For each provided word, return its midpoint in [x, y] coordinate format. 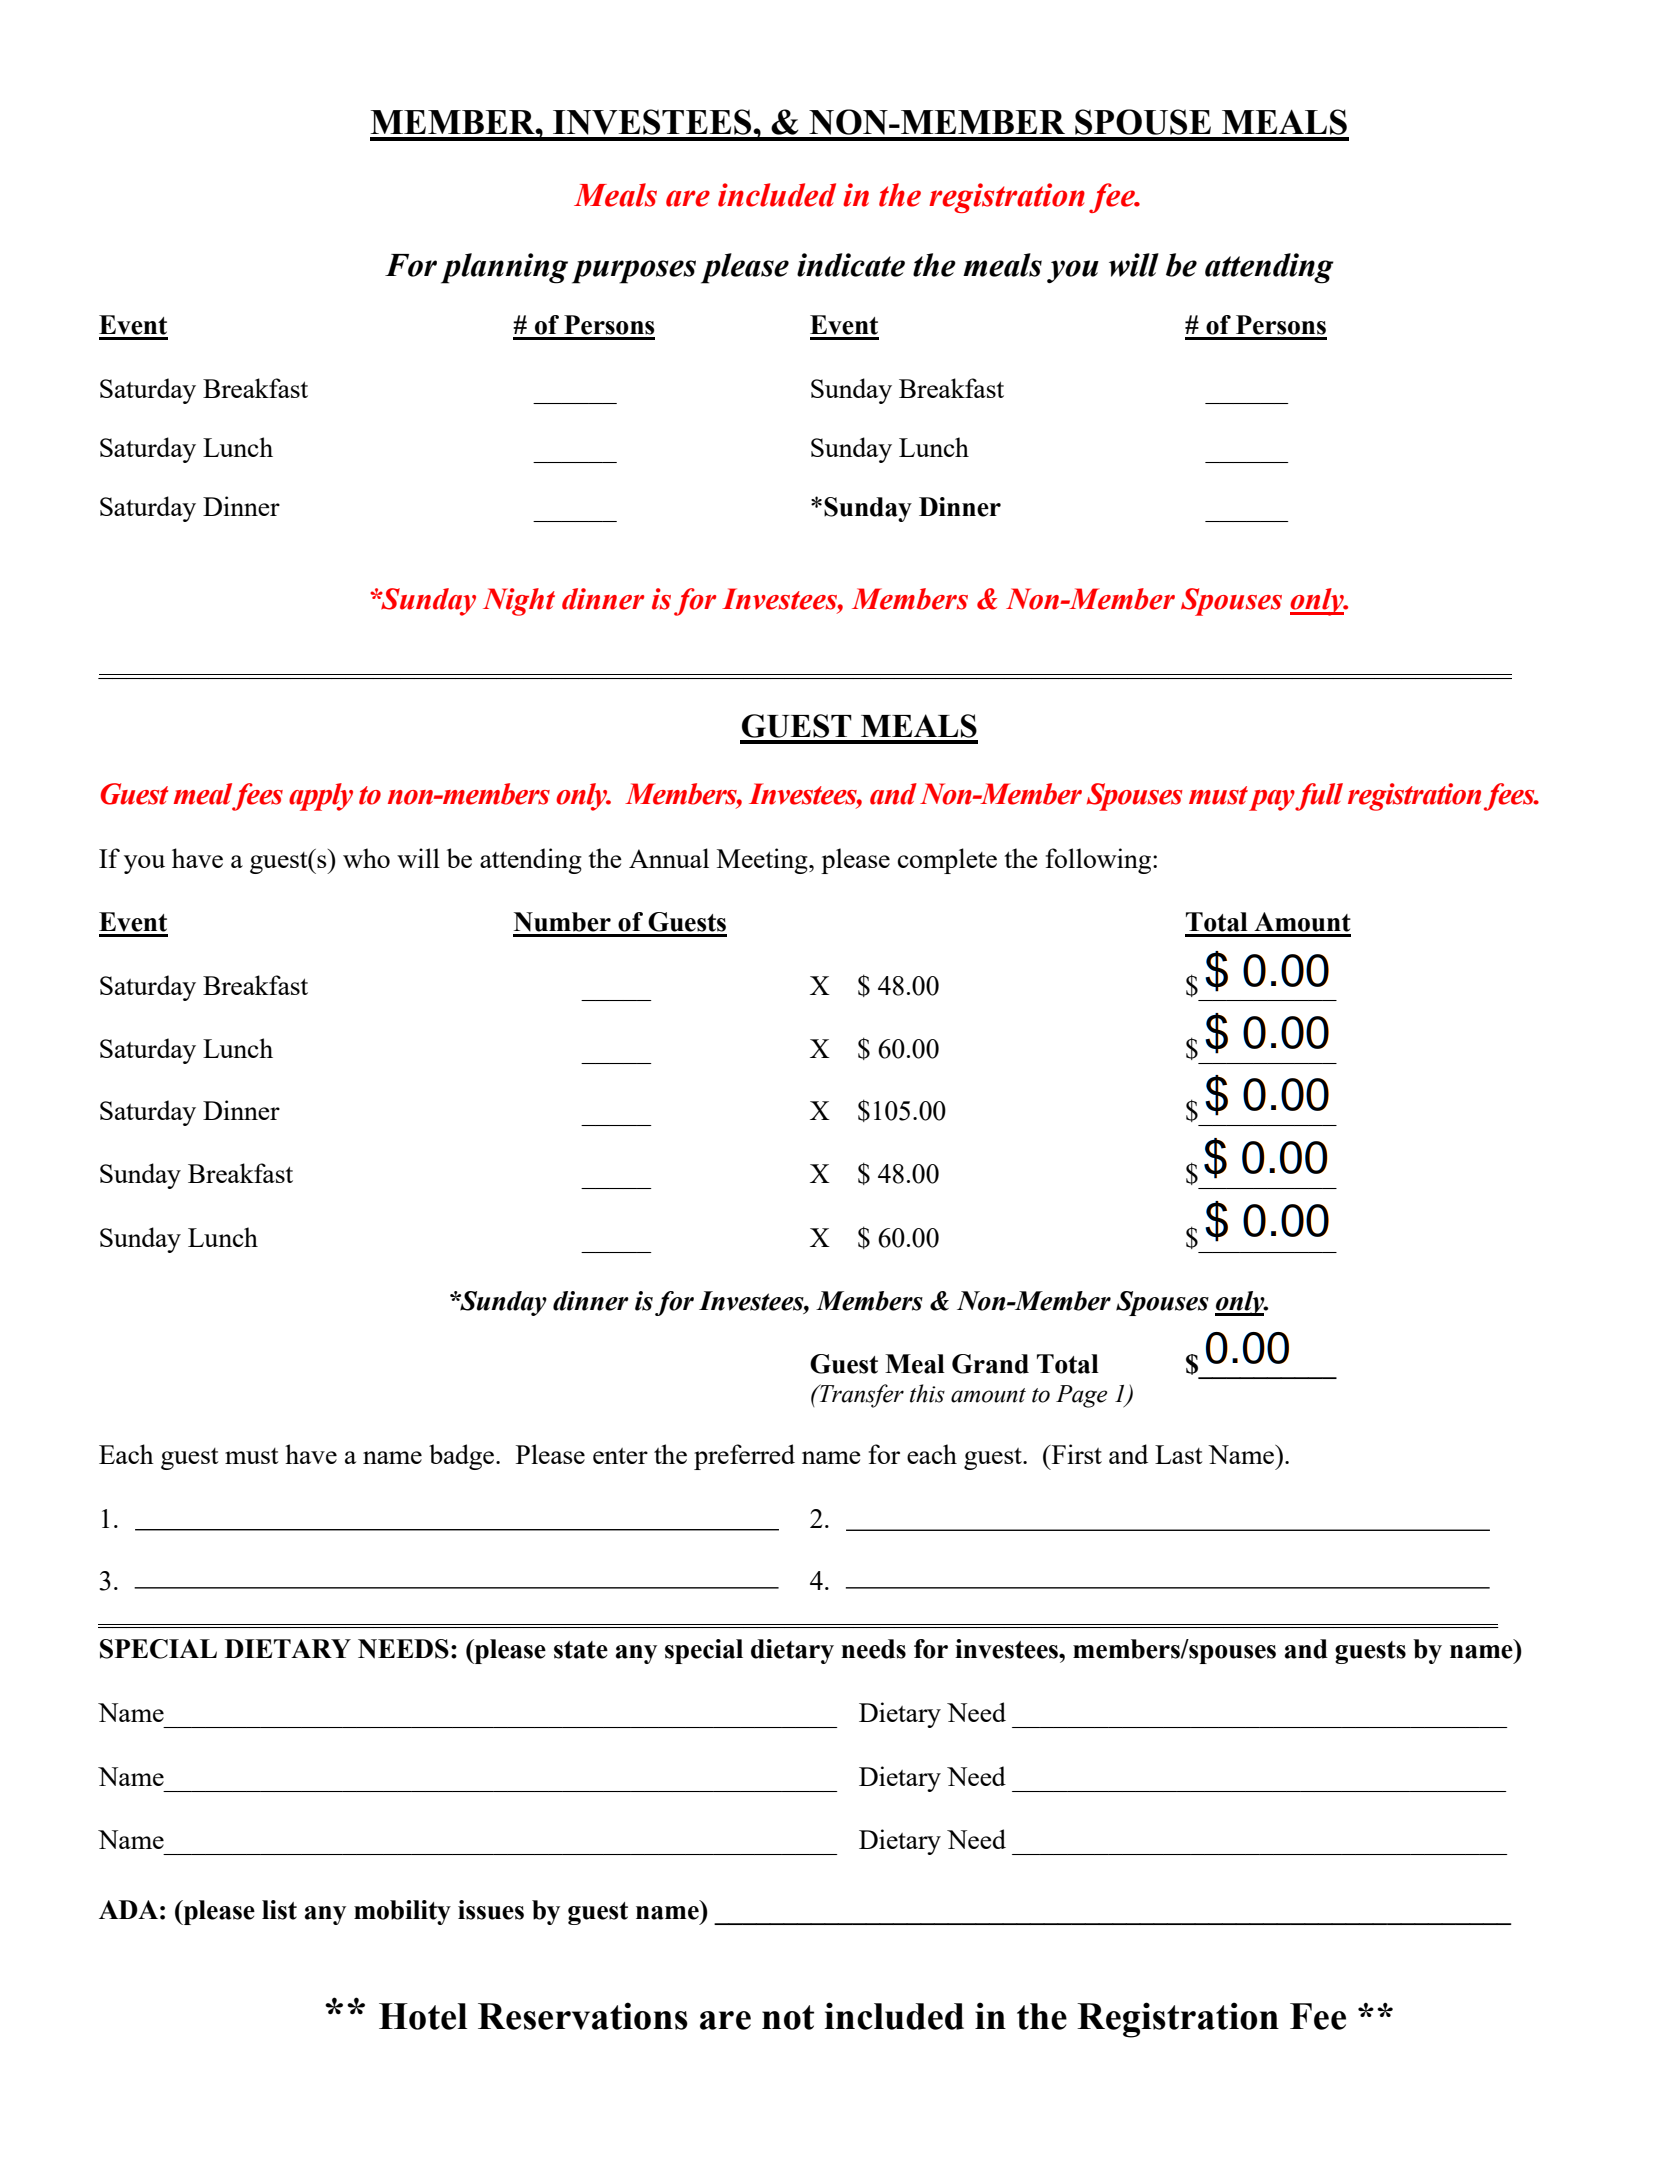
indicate [851, 265]
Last [1179, 1454]
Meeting [763, 861]
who [366, 858]
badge [463, 1457]
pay [1272, 800]
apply [321, 797]
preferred [744, 1457]
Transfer [860, 1396]
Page [1082, 1396]
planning [504, 268]
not [788, 2017]
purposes [634, 272]
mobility [402, 1912]
